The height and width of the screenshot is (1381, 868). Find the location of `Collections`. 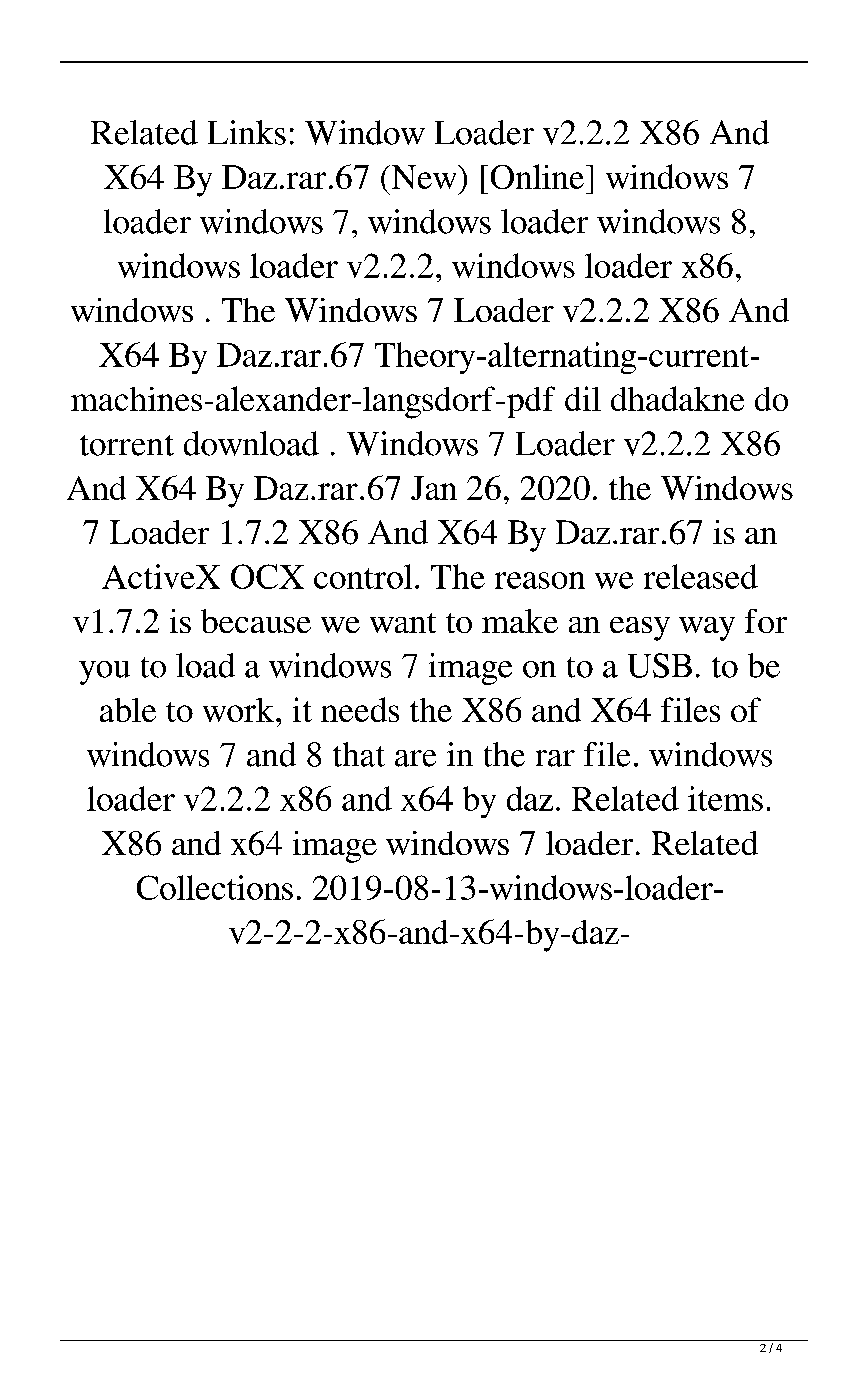

Collections is located at coordinates (215, 887).
